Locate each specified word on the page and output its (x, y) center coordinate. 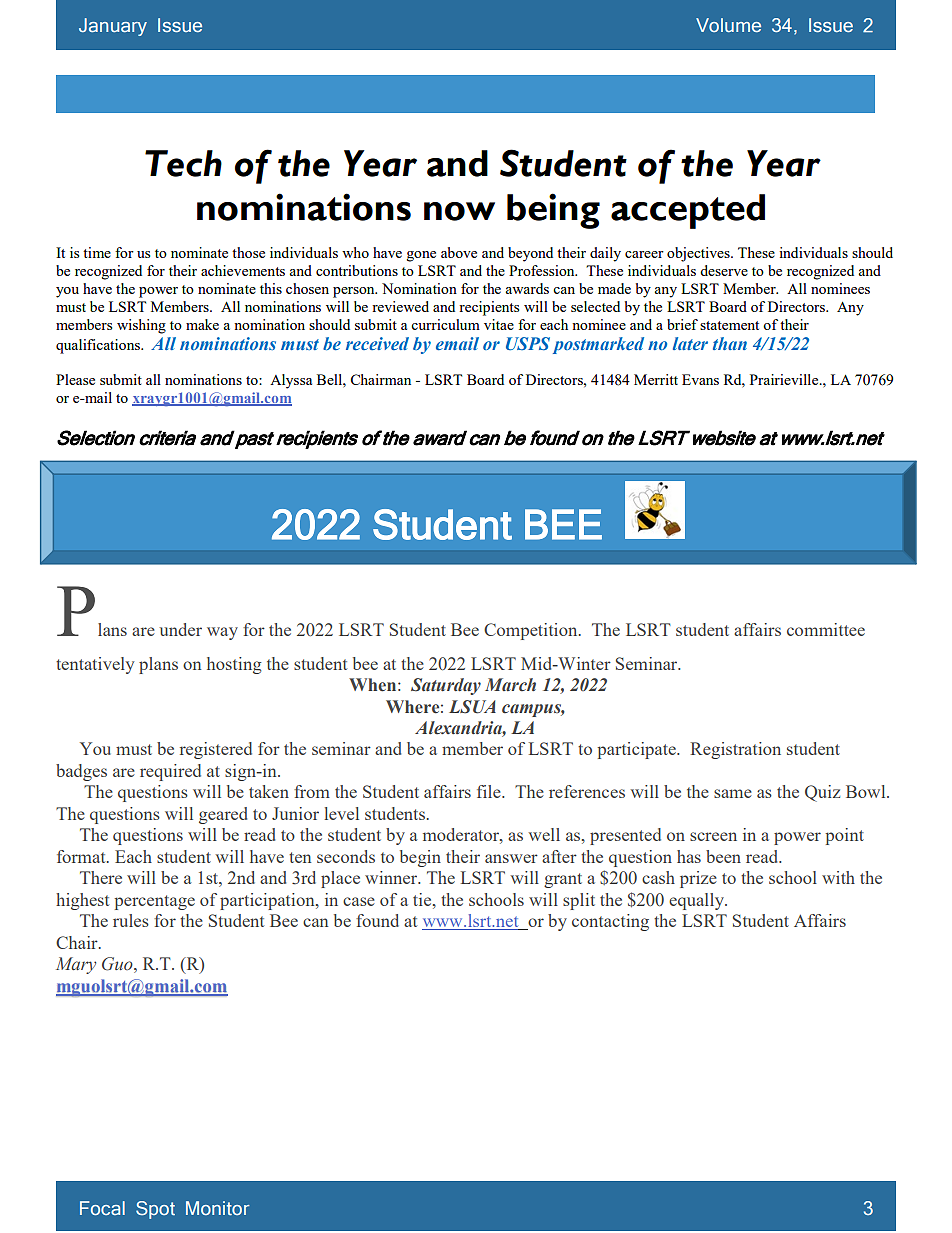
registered (216, 750)
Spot (155, 1210)
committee (826, 629)
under (180, 629)
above (459, 252)
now (459, 211)
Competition (532, 631)
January (113, 27)
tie (423, 899)
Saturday (446, 686)
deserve (724, 270)
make (202, 324)
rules (131, 920)
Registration (735, 750)
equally (698, 901)
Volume (728, 25)
